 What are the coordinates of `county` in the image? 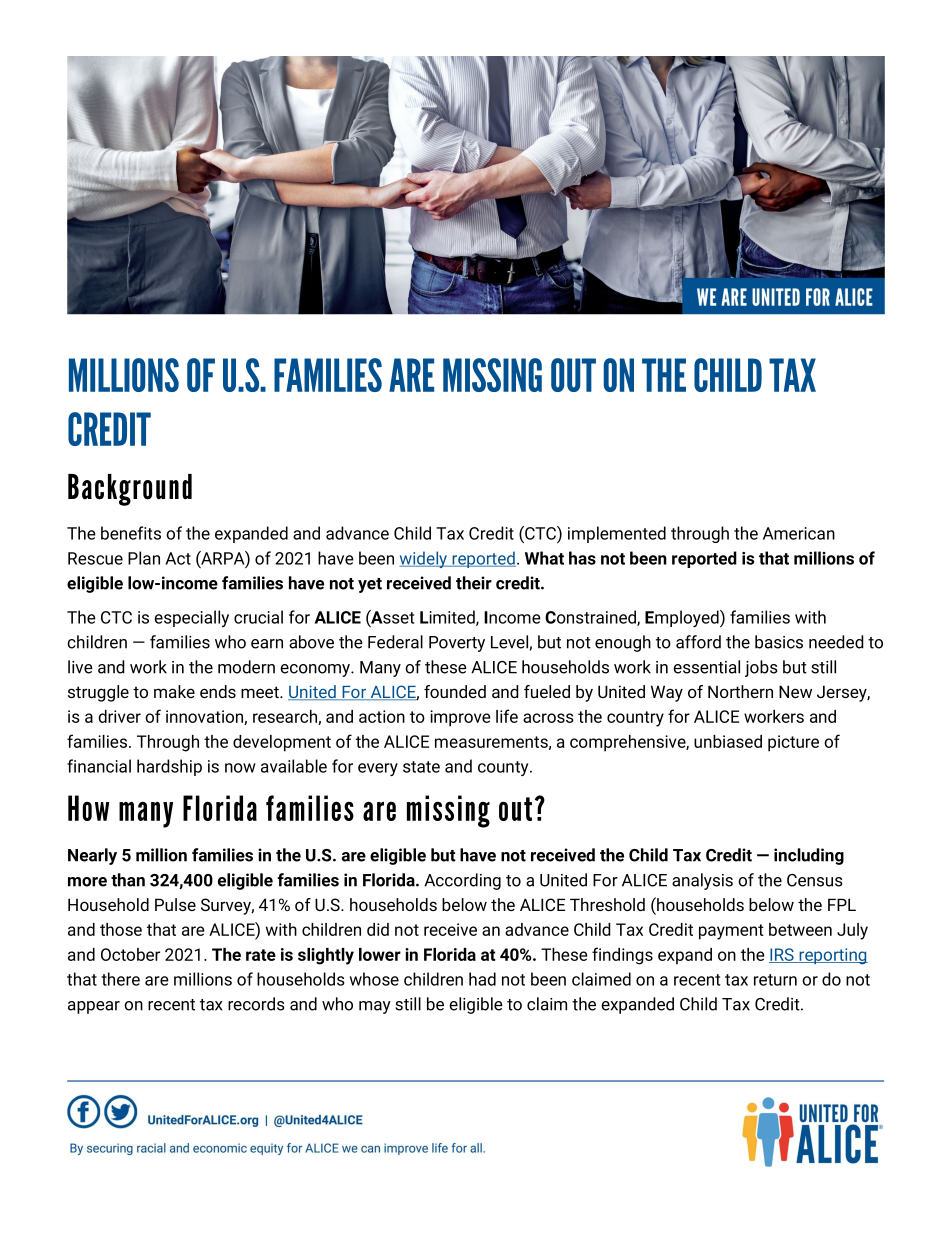 It's located at (504, 768).
